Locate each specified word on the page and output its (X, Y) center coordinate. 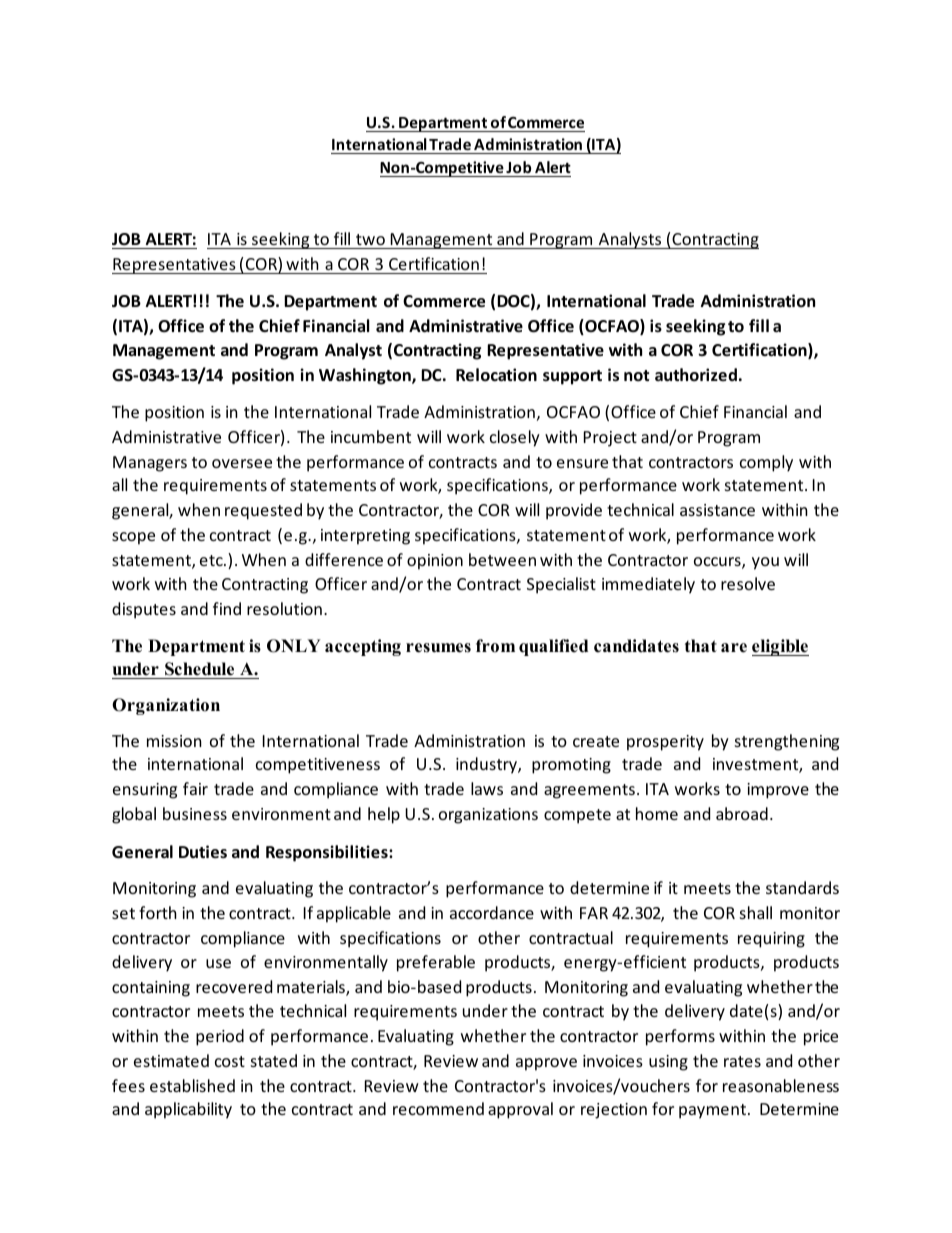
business (195, 813)
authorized (696, 375)
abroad (742, 813)
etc (212, 560)
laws (487, 788)
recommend (438, 1108)
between (502, 559)
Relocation (496, 375)
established (192, 1085)
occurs (718, 563)
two (370, 239)
